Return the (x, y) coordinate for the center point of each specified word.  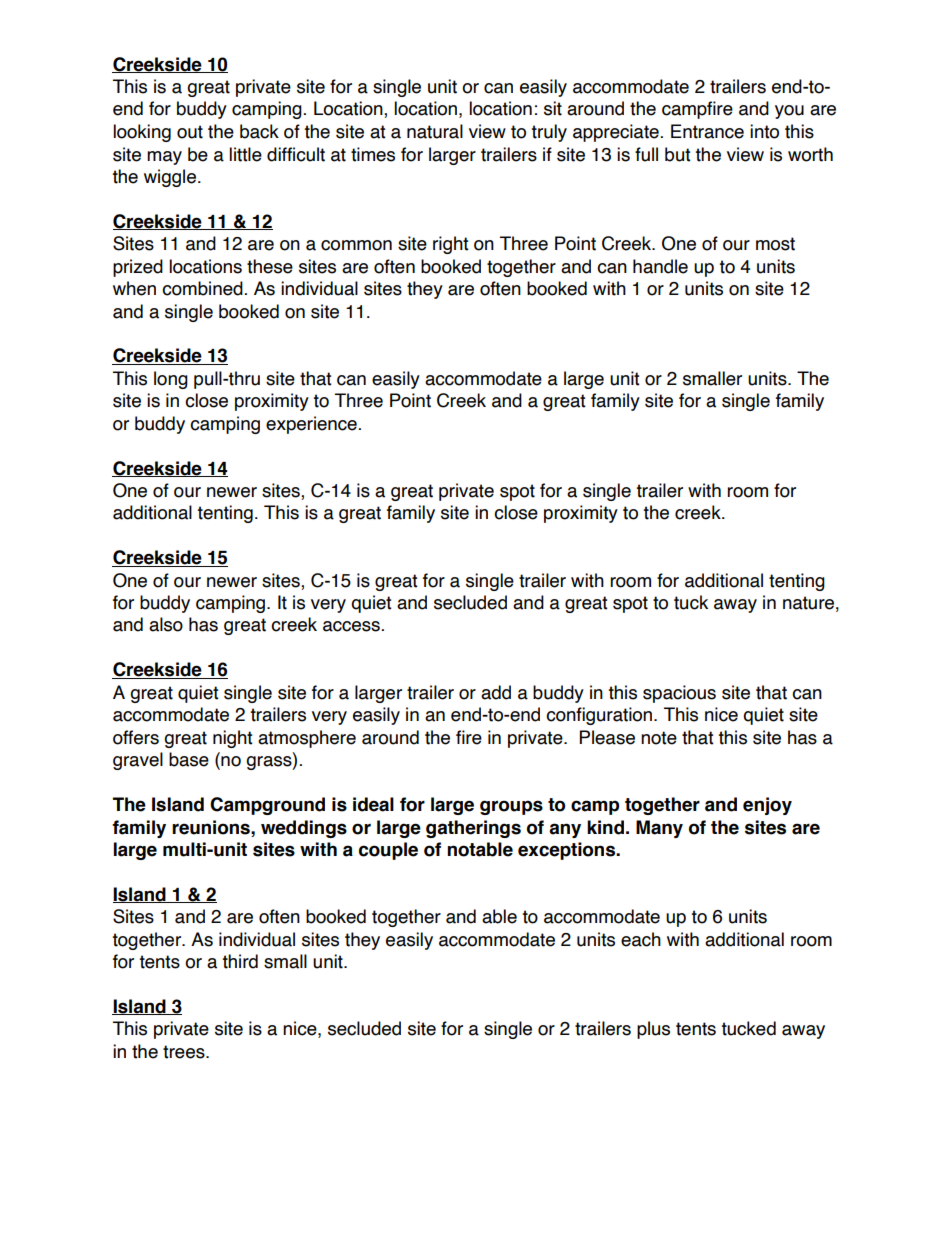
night (233, 739)
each (641, 939)
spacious (679, 694)
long (171, 380)
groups (511, 807)
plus (653, 1030)
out (190, 132)
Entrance (707, 131)
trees (185, 1052)
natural (435, 131)
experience (311, 425)
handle (660, 266)
